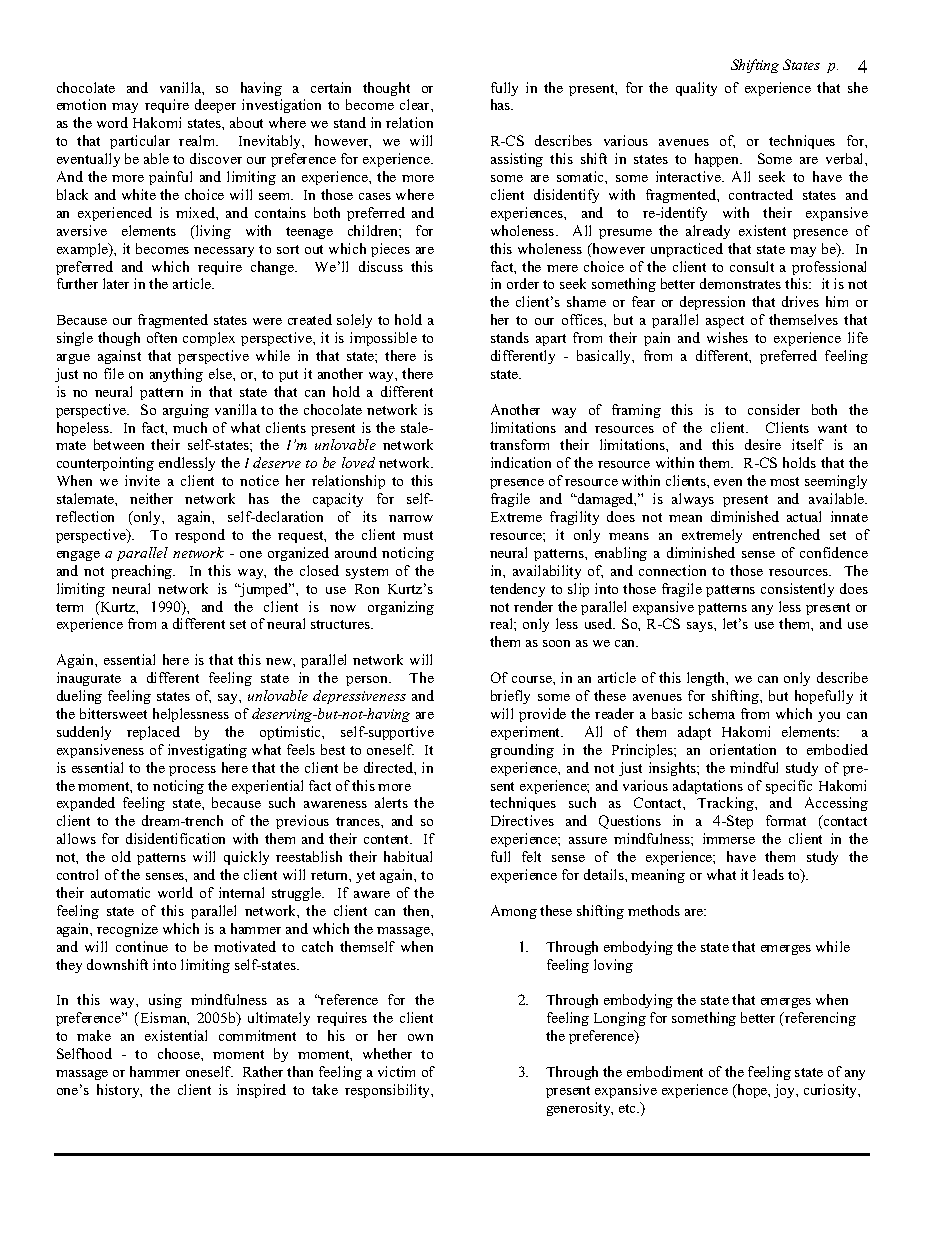 This page has height=1233, width=952. What do you see at coordinates (729, 838) in the page?
I see `immerse` at bounding box center [729, 838].
